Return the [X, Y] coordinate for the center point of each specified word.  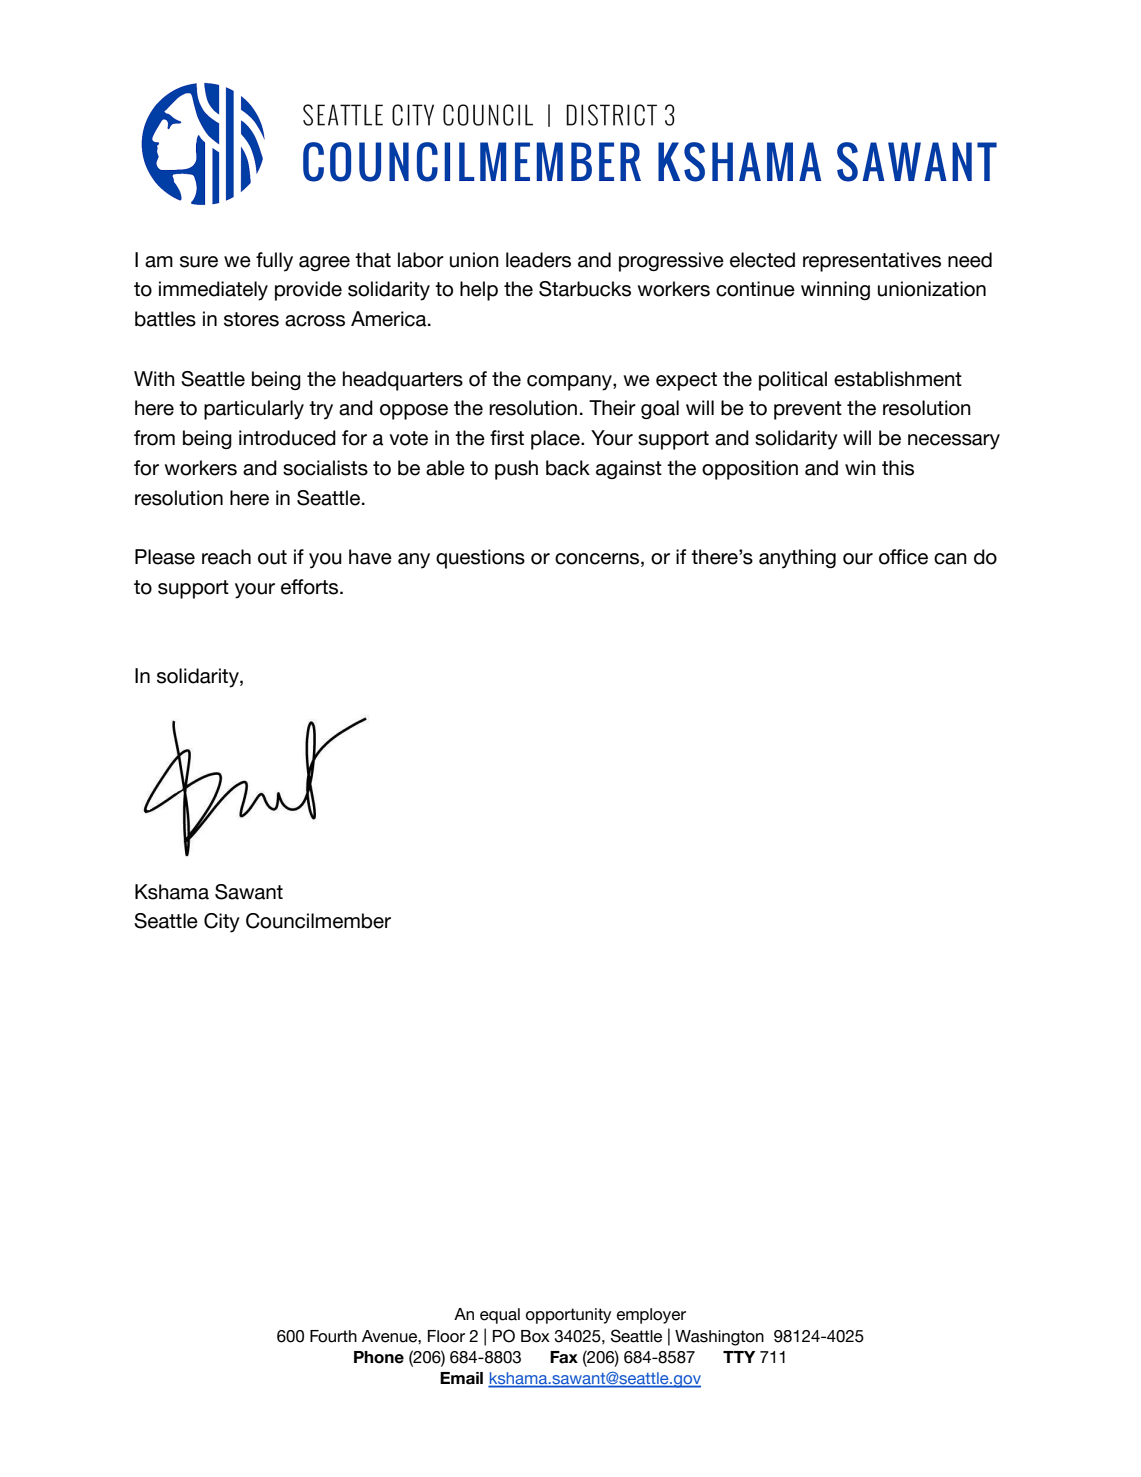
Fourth [333, 1336]
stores [251, 319]
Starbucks [585, 289]
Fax [564, 1357]
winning [835, 290]
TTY [739, 1357]
